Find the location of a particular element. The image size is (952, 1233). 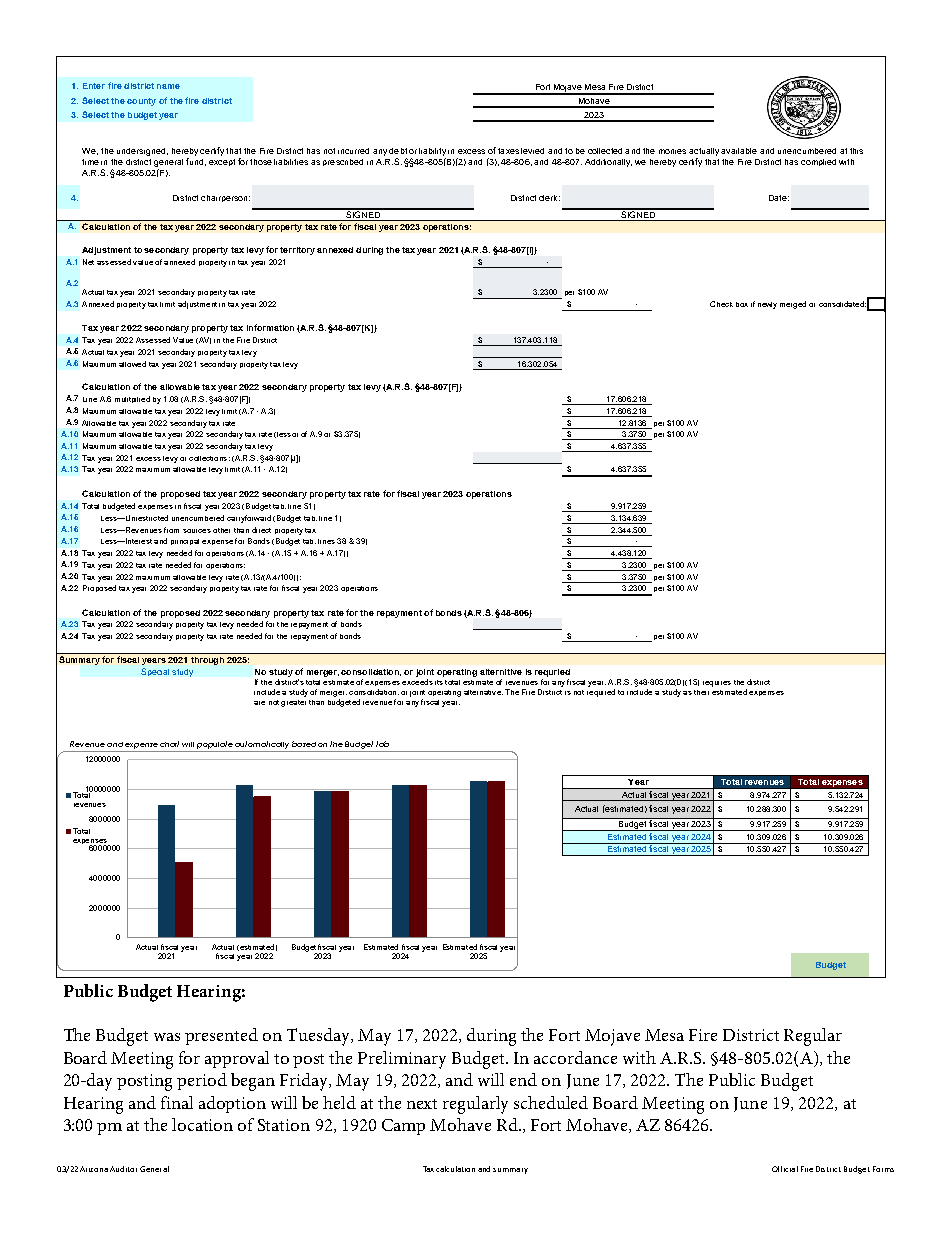

Official is located at coordinates (785, 1169).
